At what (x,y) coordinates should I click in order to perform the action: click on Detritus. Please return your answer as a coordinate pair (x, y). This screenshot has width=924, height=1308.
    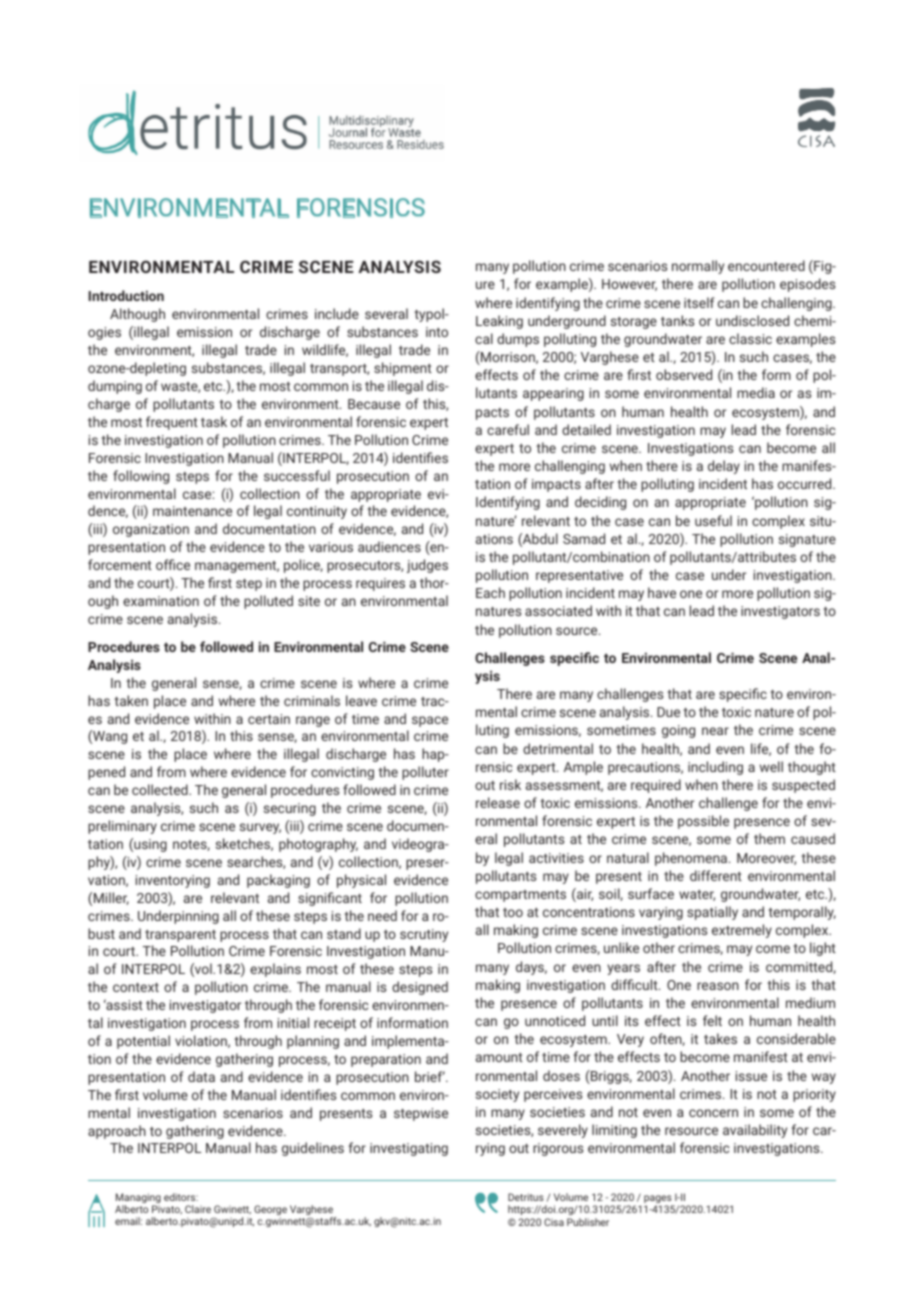
    Looking at the image, I should click on (526, 1197).
